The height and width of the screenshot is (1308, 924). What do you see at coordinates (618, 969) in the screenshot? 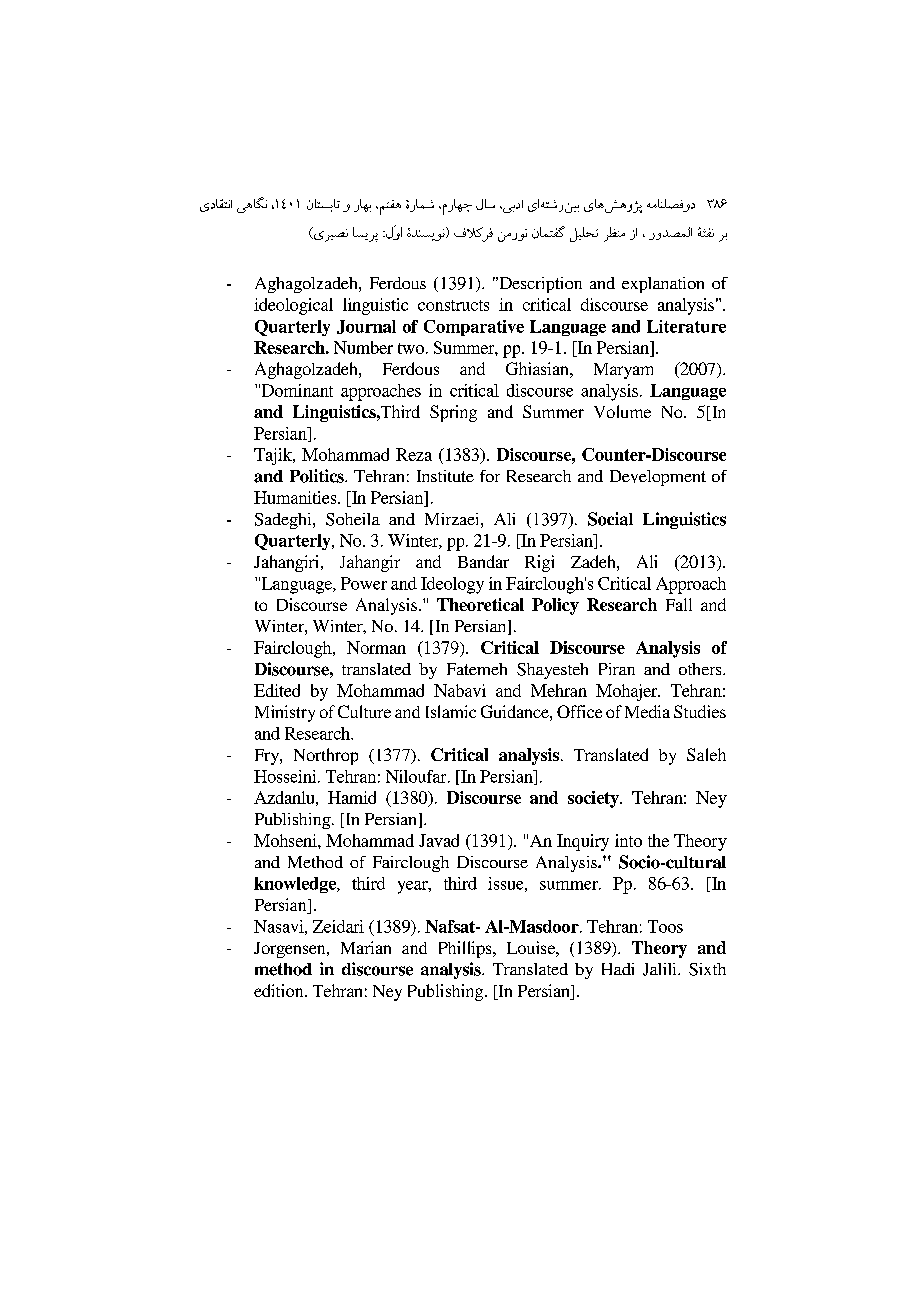
I see `Hadi` at bounding box center [618, 969].
